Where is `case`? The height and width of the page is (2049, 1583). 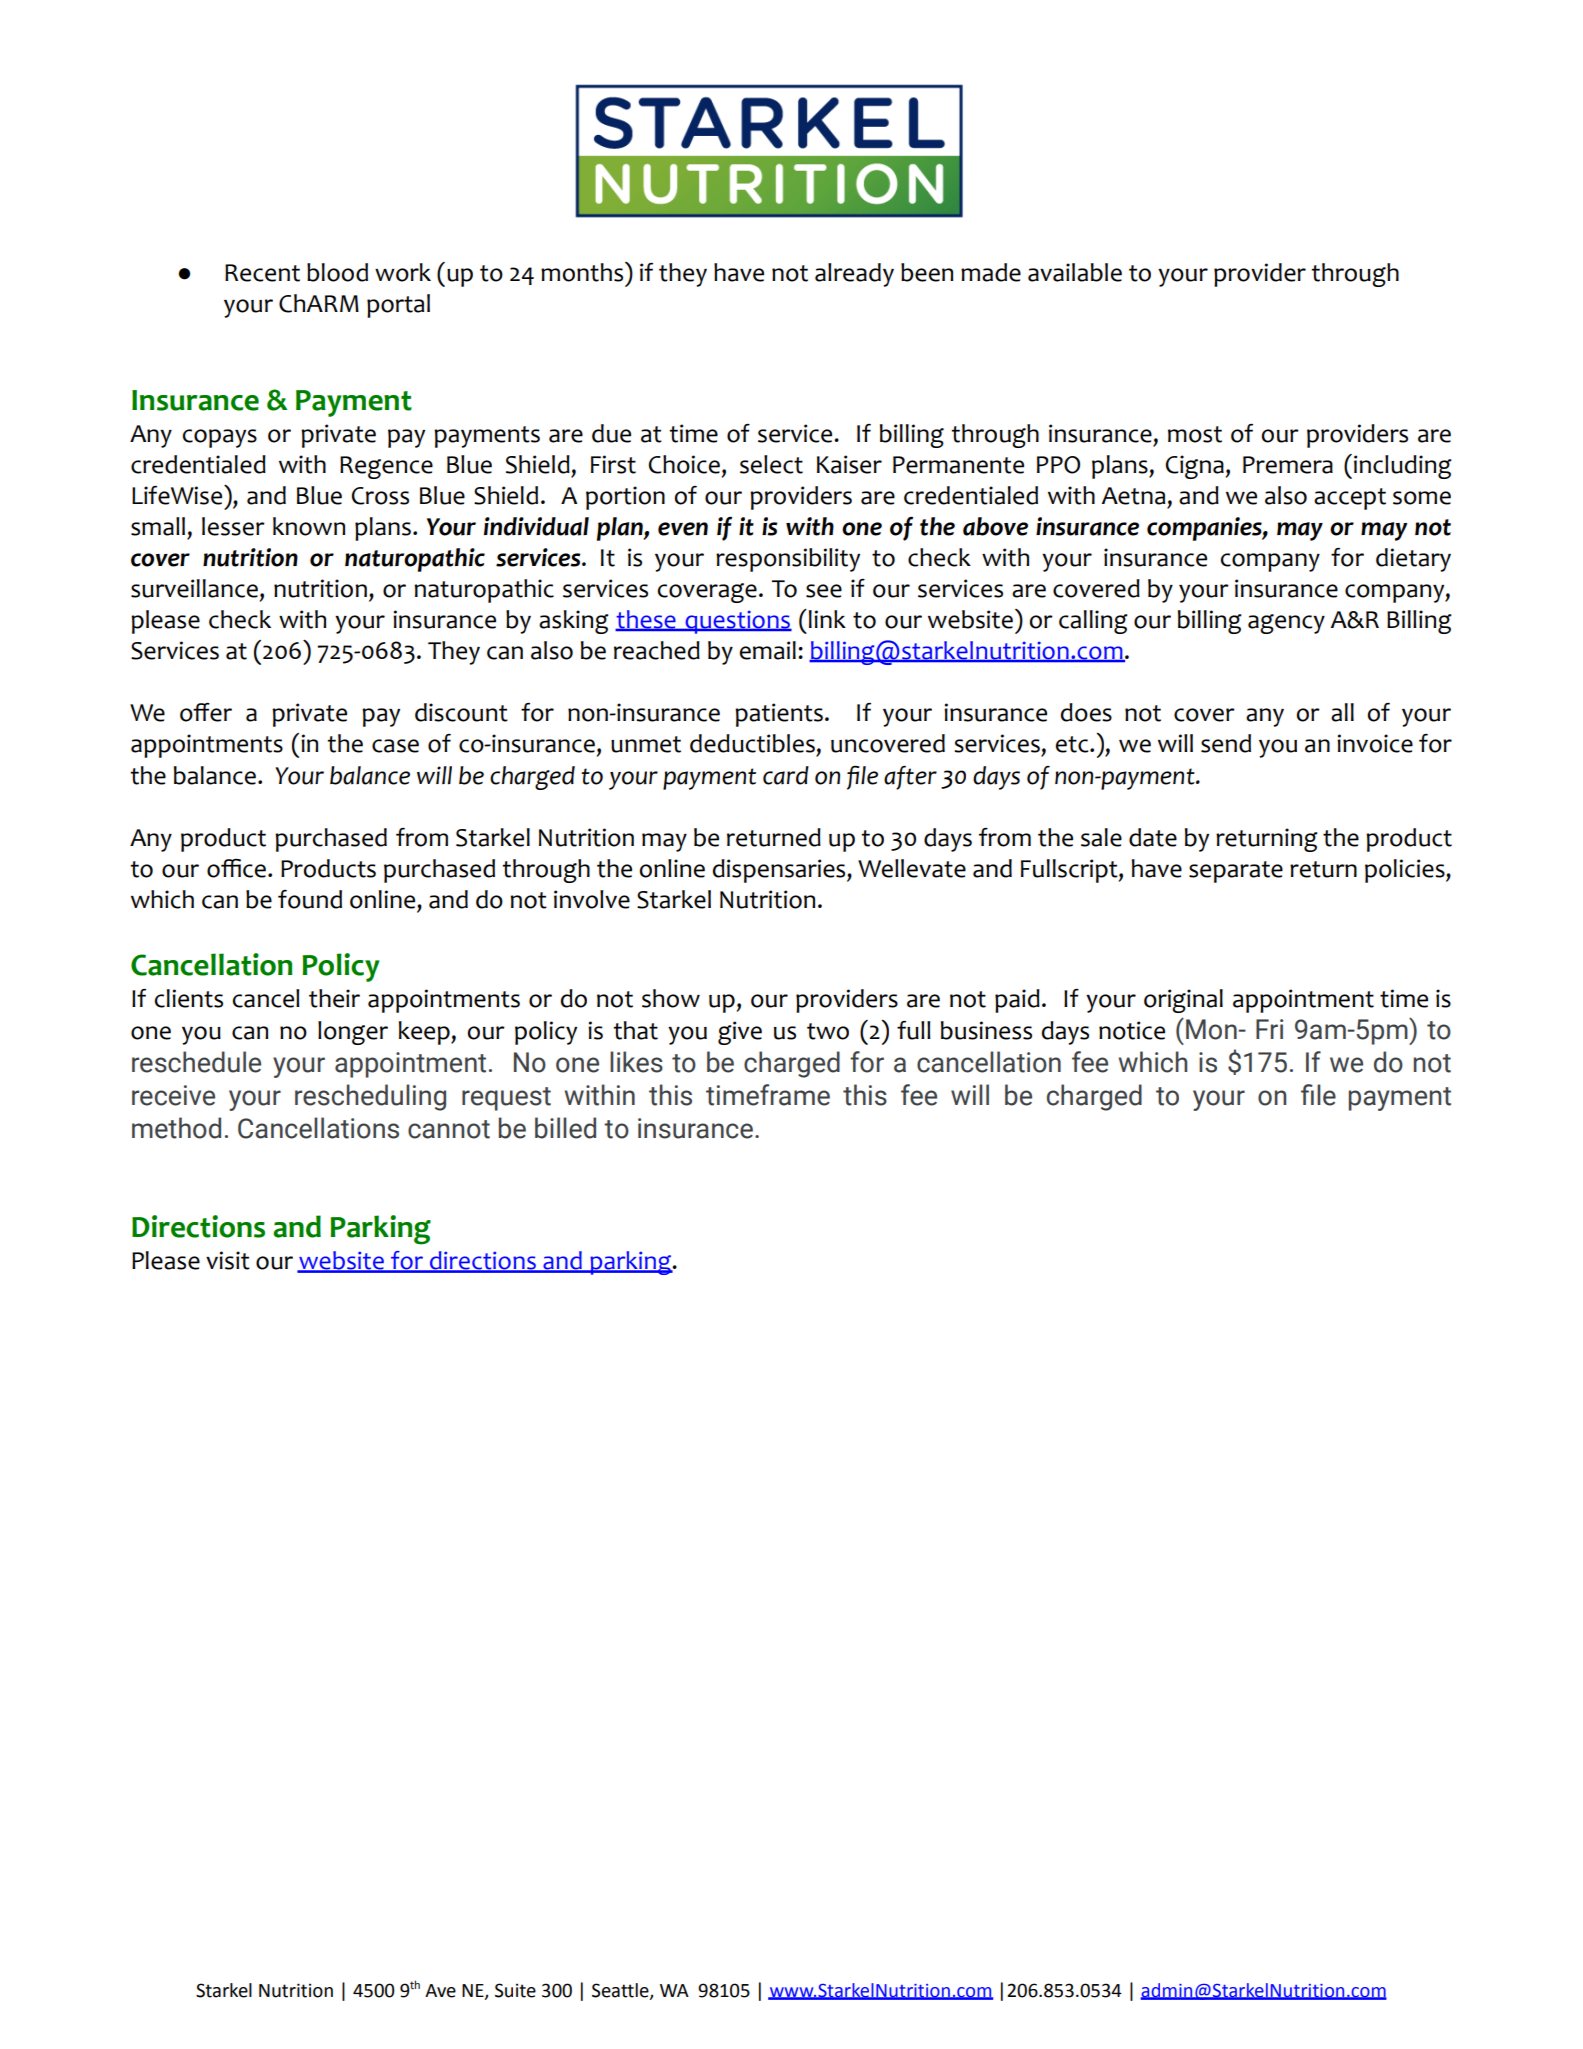
case is located at coordinates (395, 746).
